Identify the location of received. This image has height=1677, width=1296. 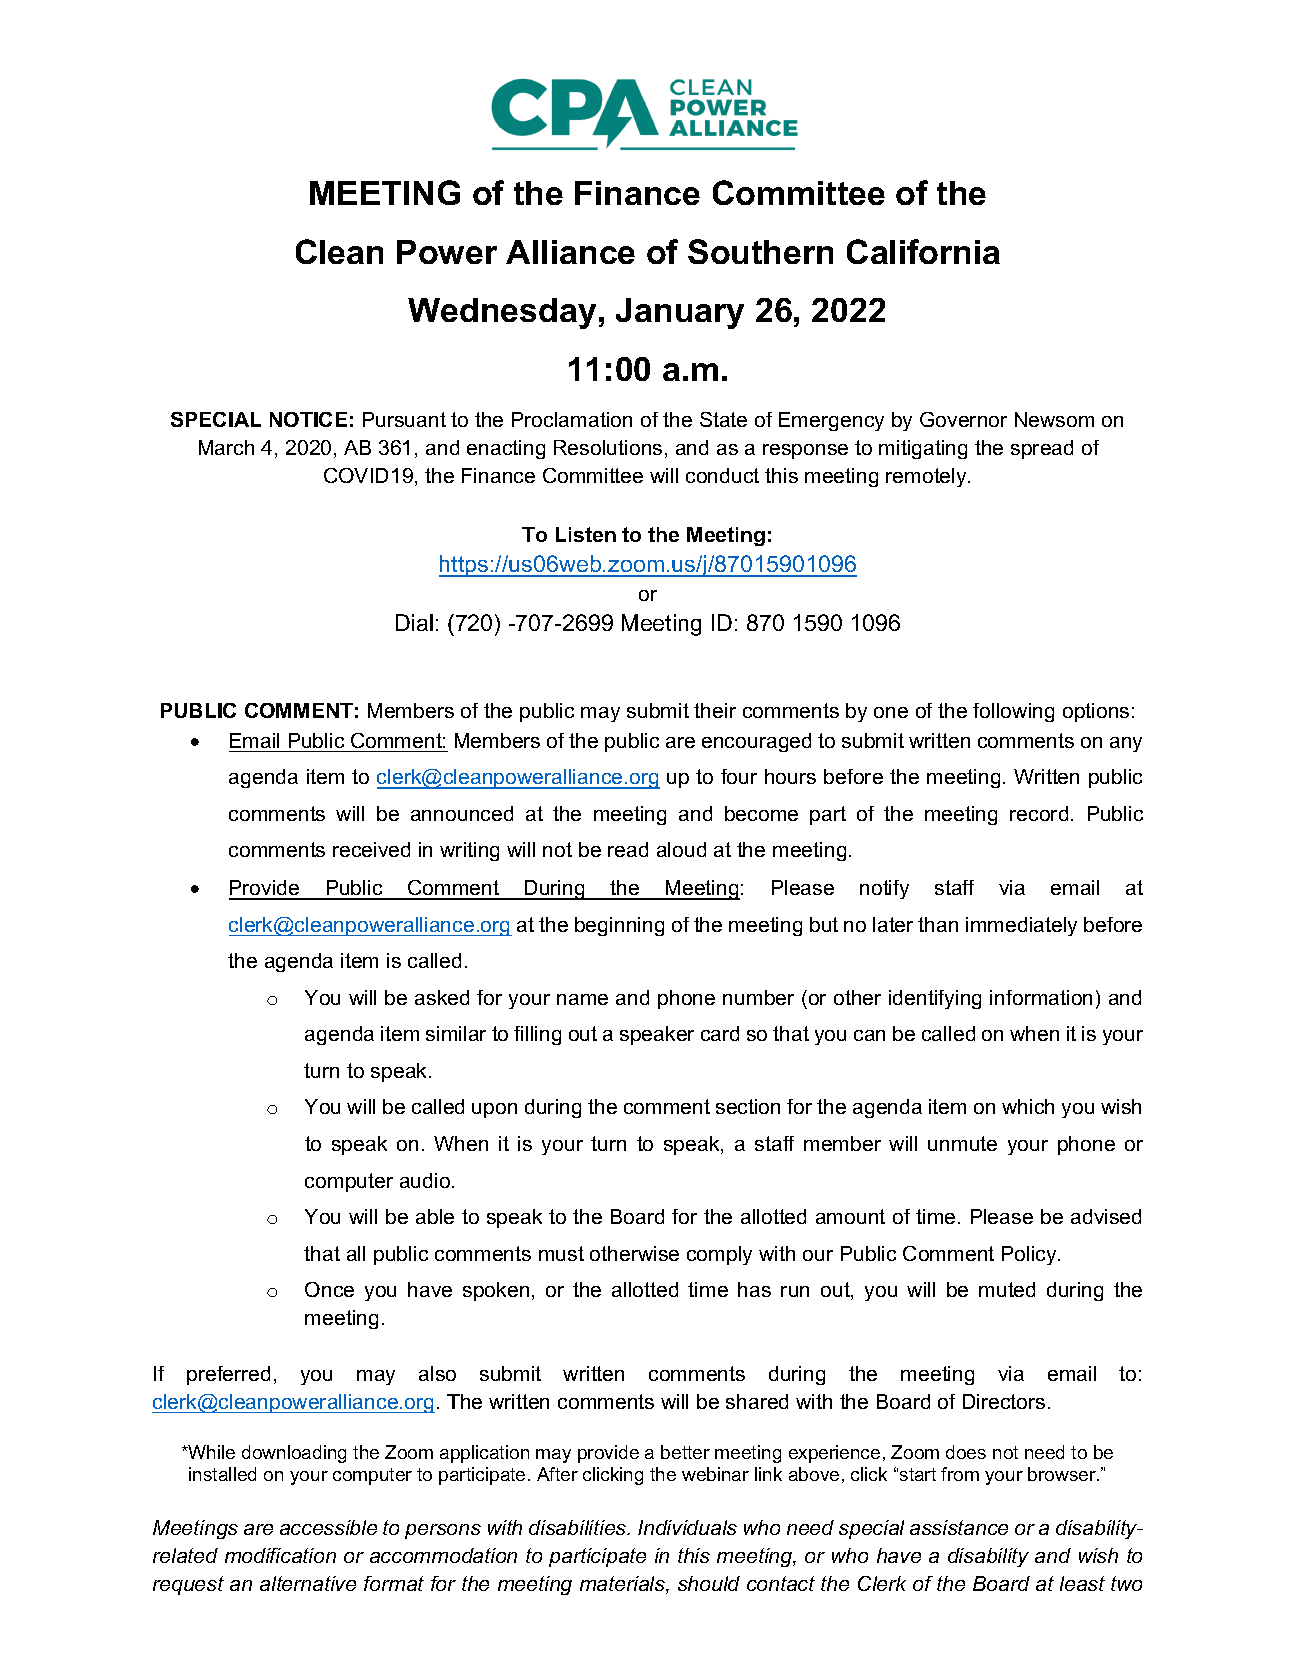
(371, 849).
